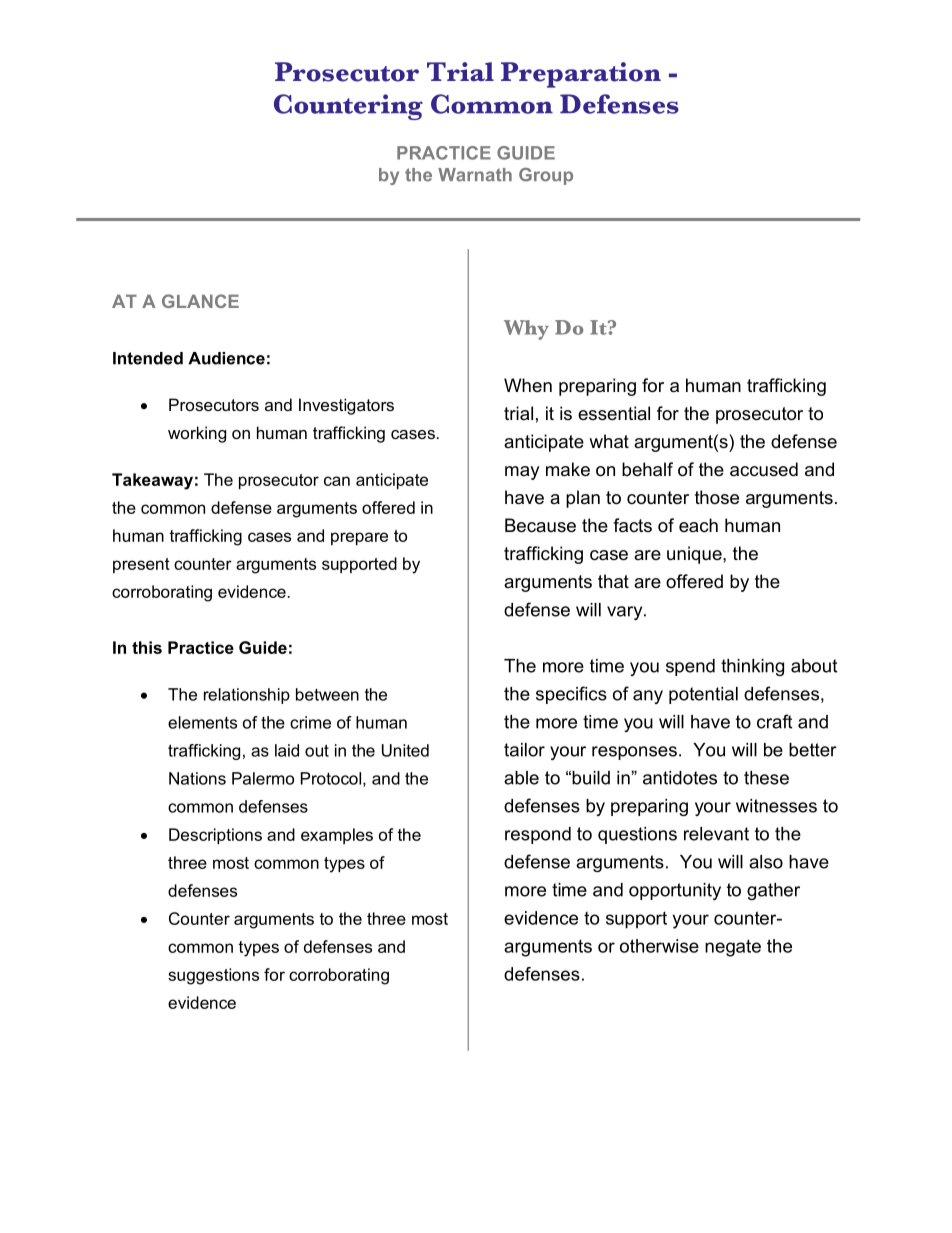 This screenshot has width=952, height=1233. What do you see at coordinates (540, 525) in the screenshot?
I see `Because` at bounding box center [540, 525].
